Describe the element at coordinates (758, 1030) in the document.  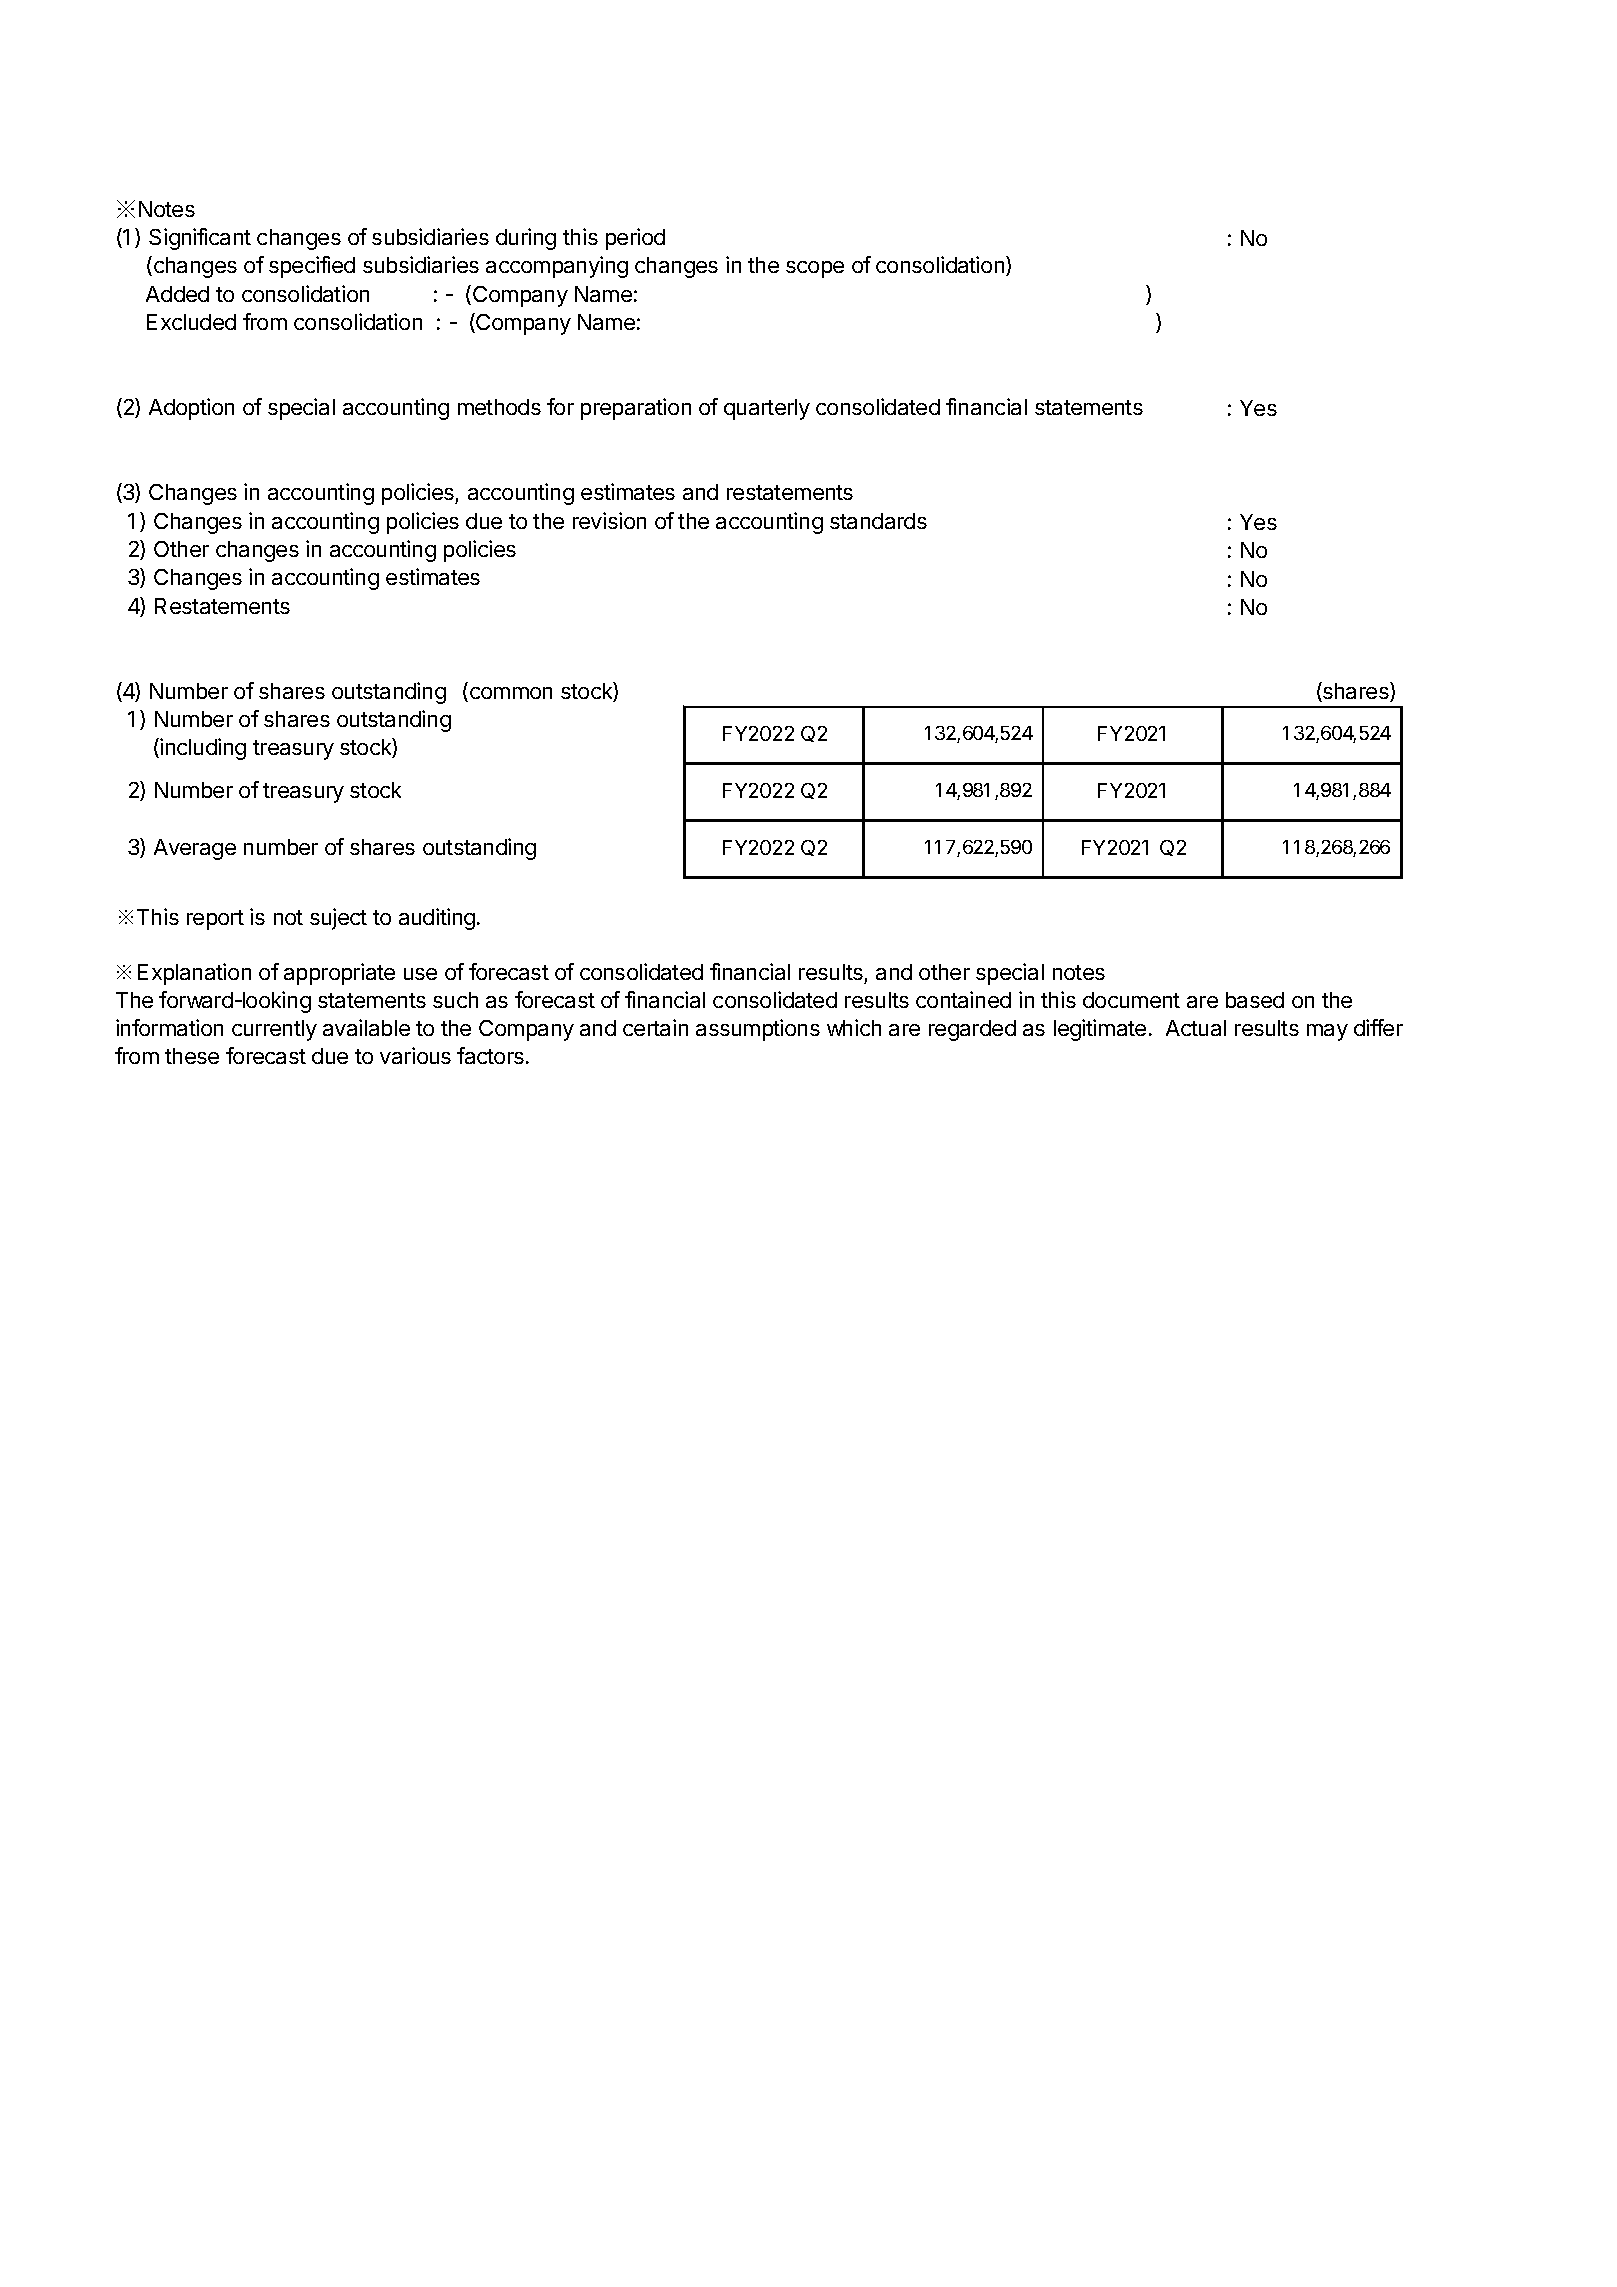
I see `assumptions` at that location.
